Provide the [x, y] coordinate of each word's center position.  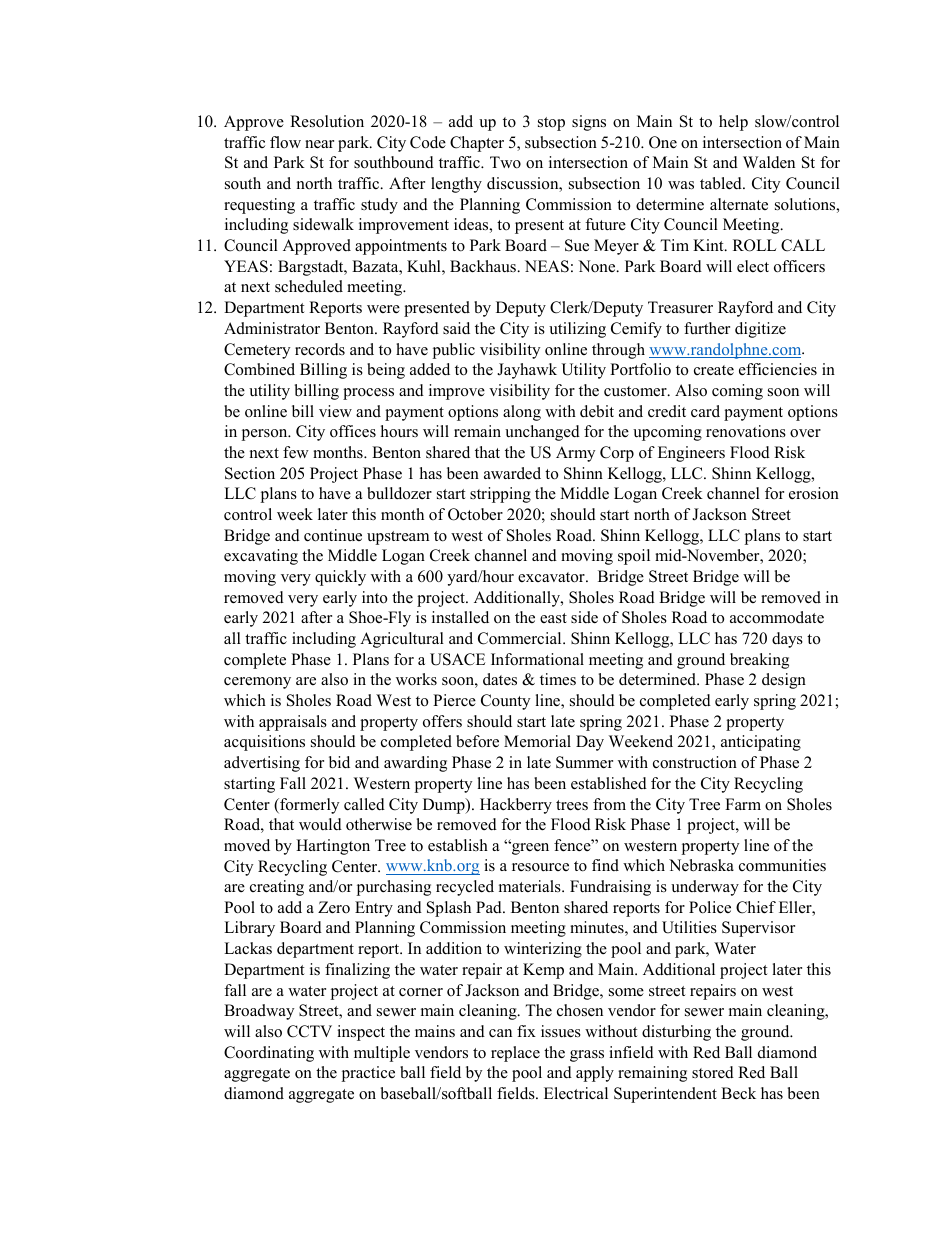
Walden [769, 162]
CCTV [309, 1031]
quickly [340, 578]
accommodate [777, 617]
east [553, 618]
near [319, 144]
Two [505, 162]
